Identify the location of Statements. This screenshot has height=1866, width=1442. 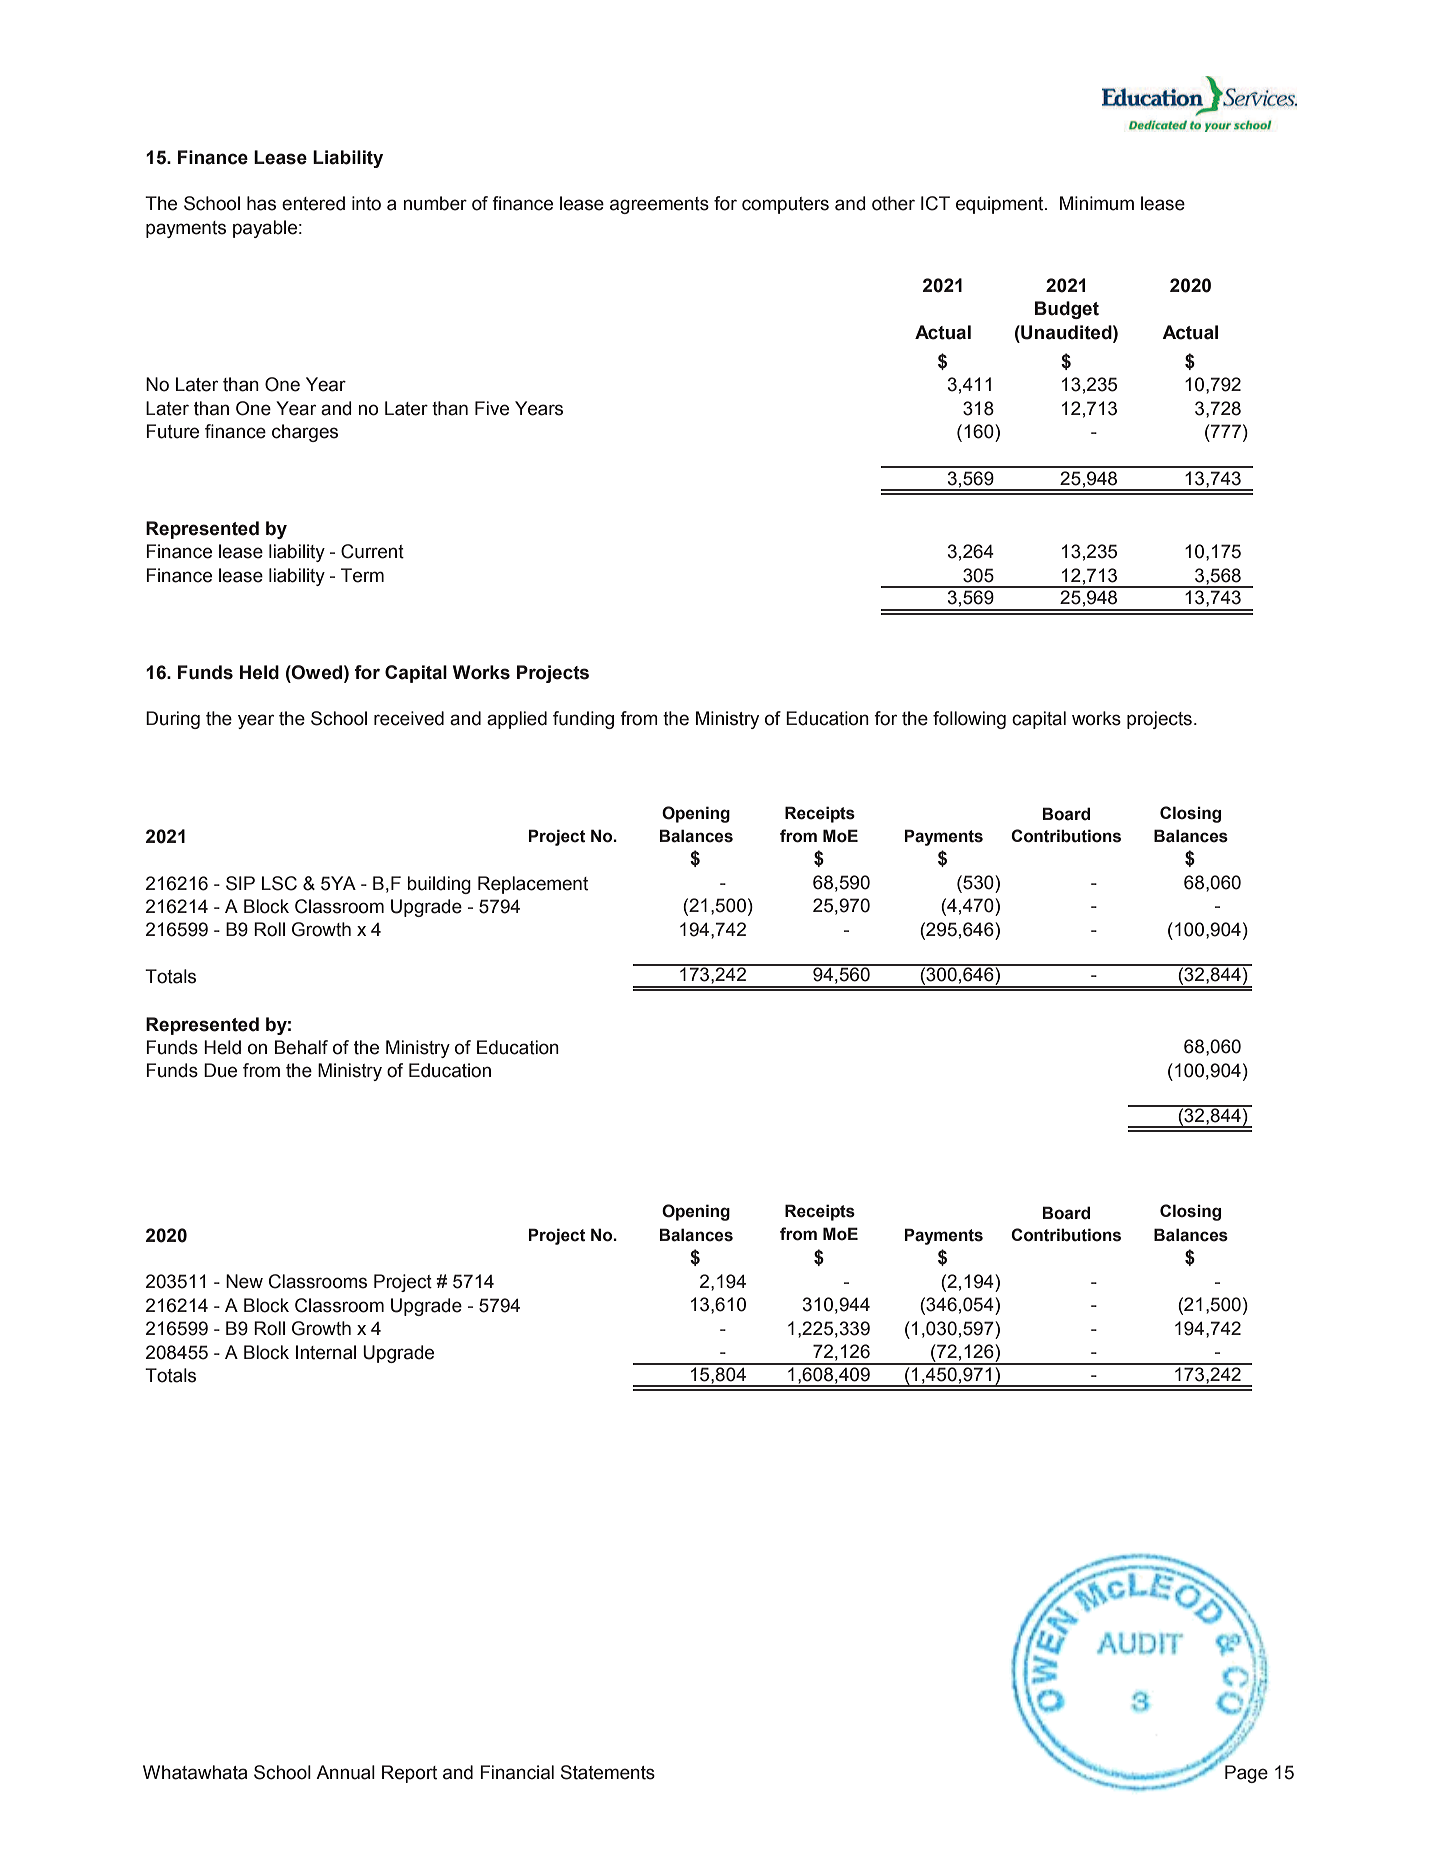
(608, 1772).
